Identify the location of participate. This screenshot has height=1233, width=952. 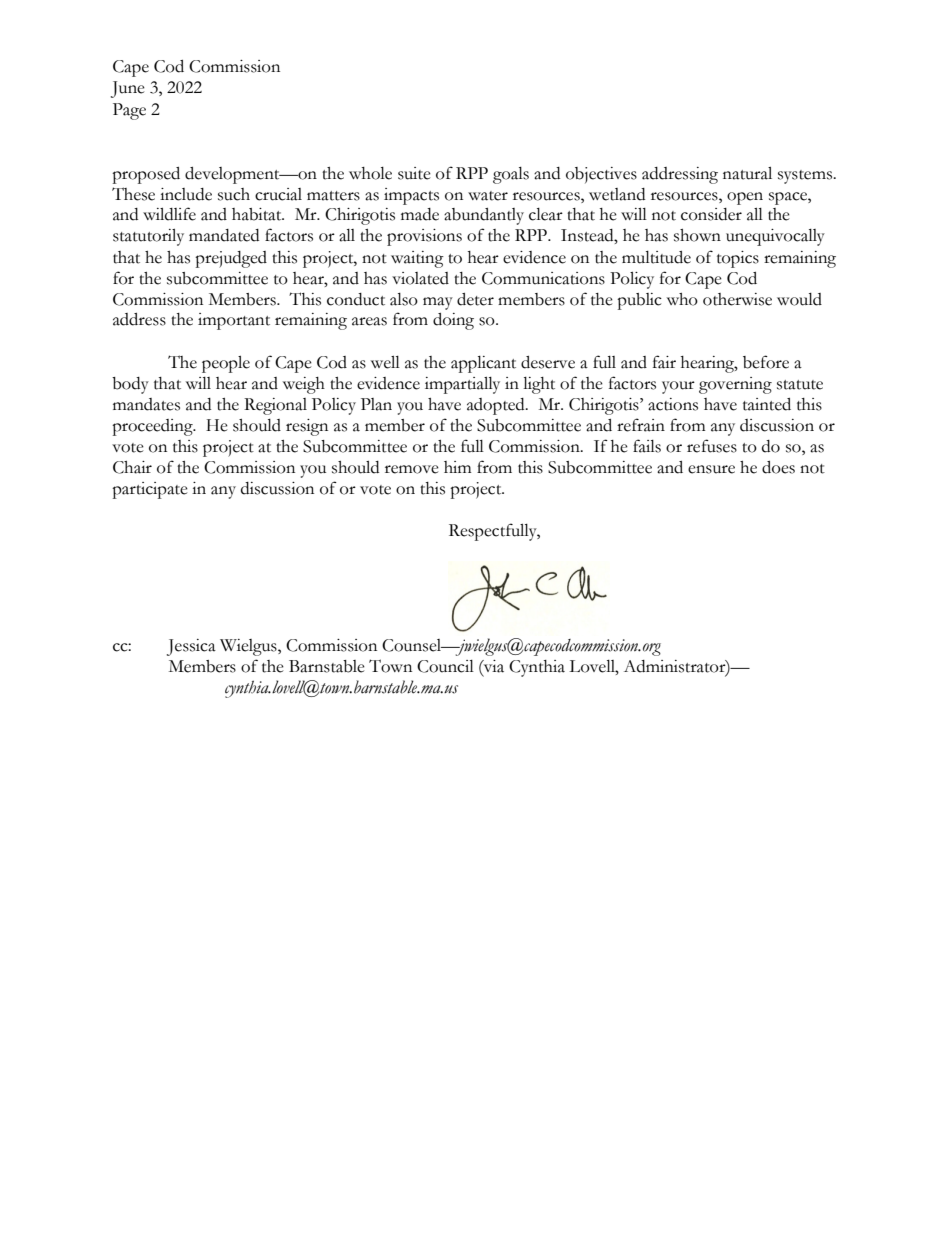
(150, 490).
